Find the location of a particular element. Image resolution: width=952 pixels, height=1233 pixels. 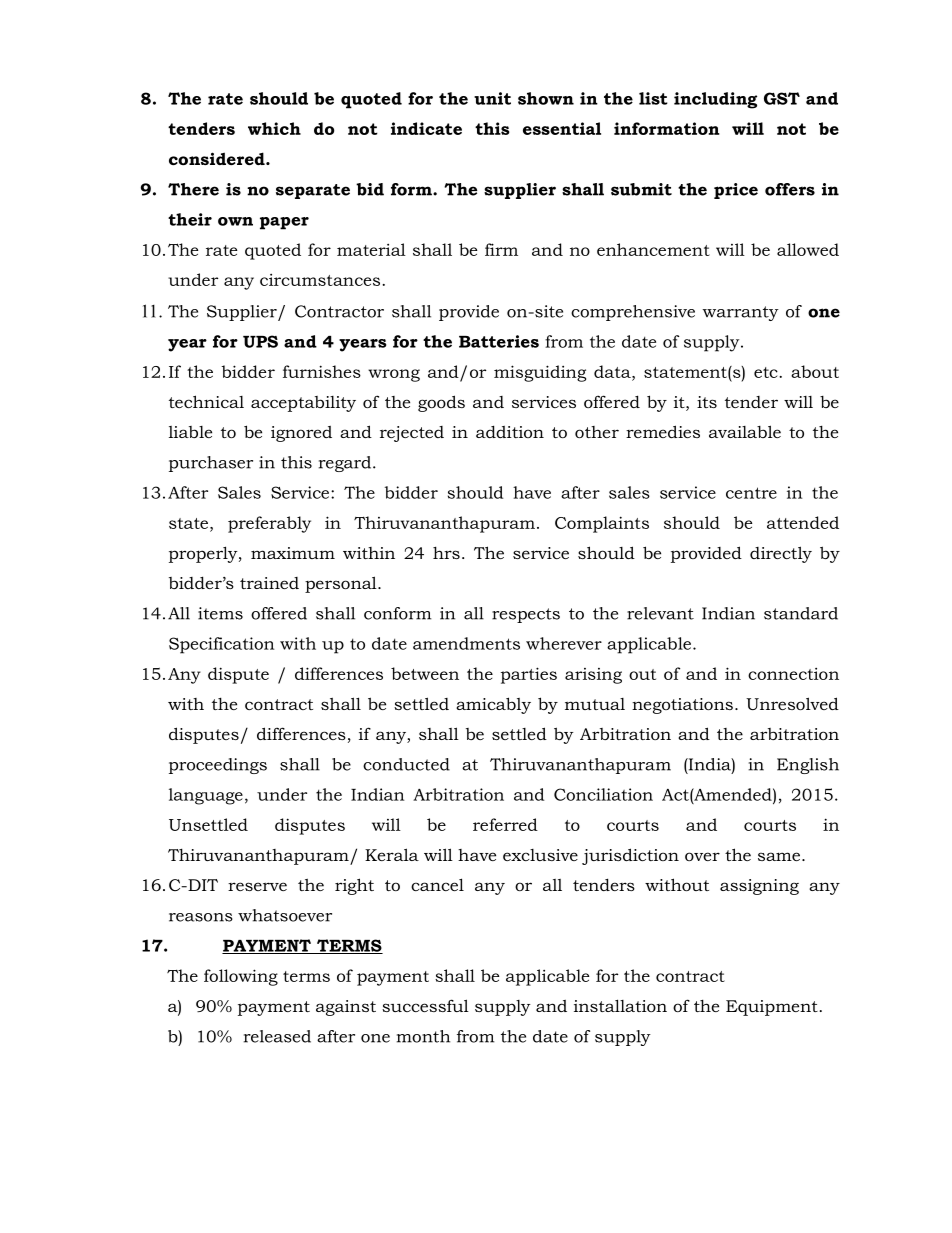

addition is located at coordinates (510, 431).
